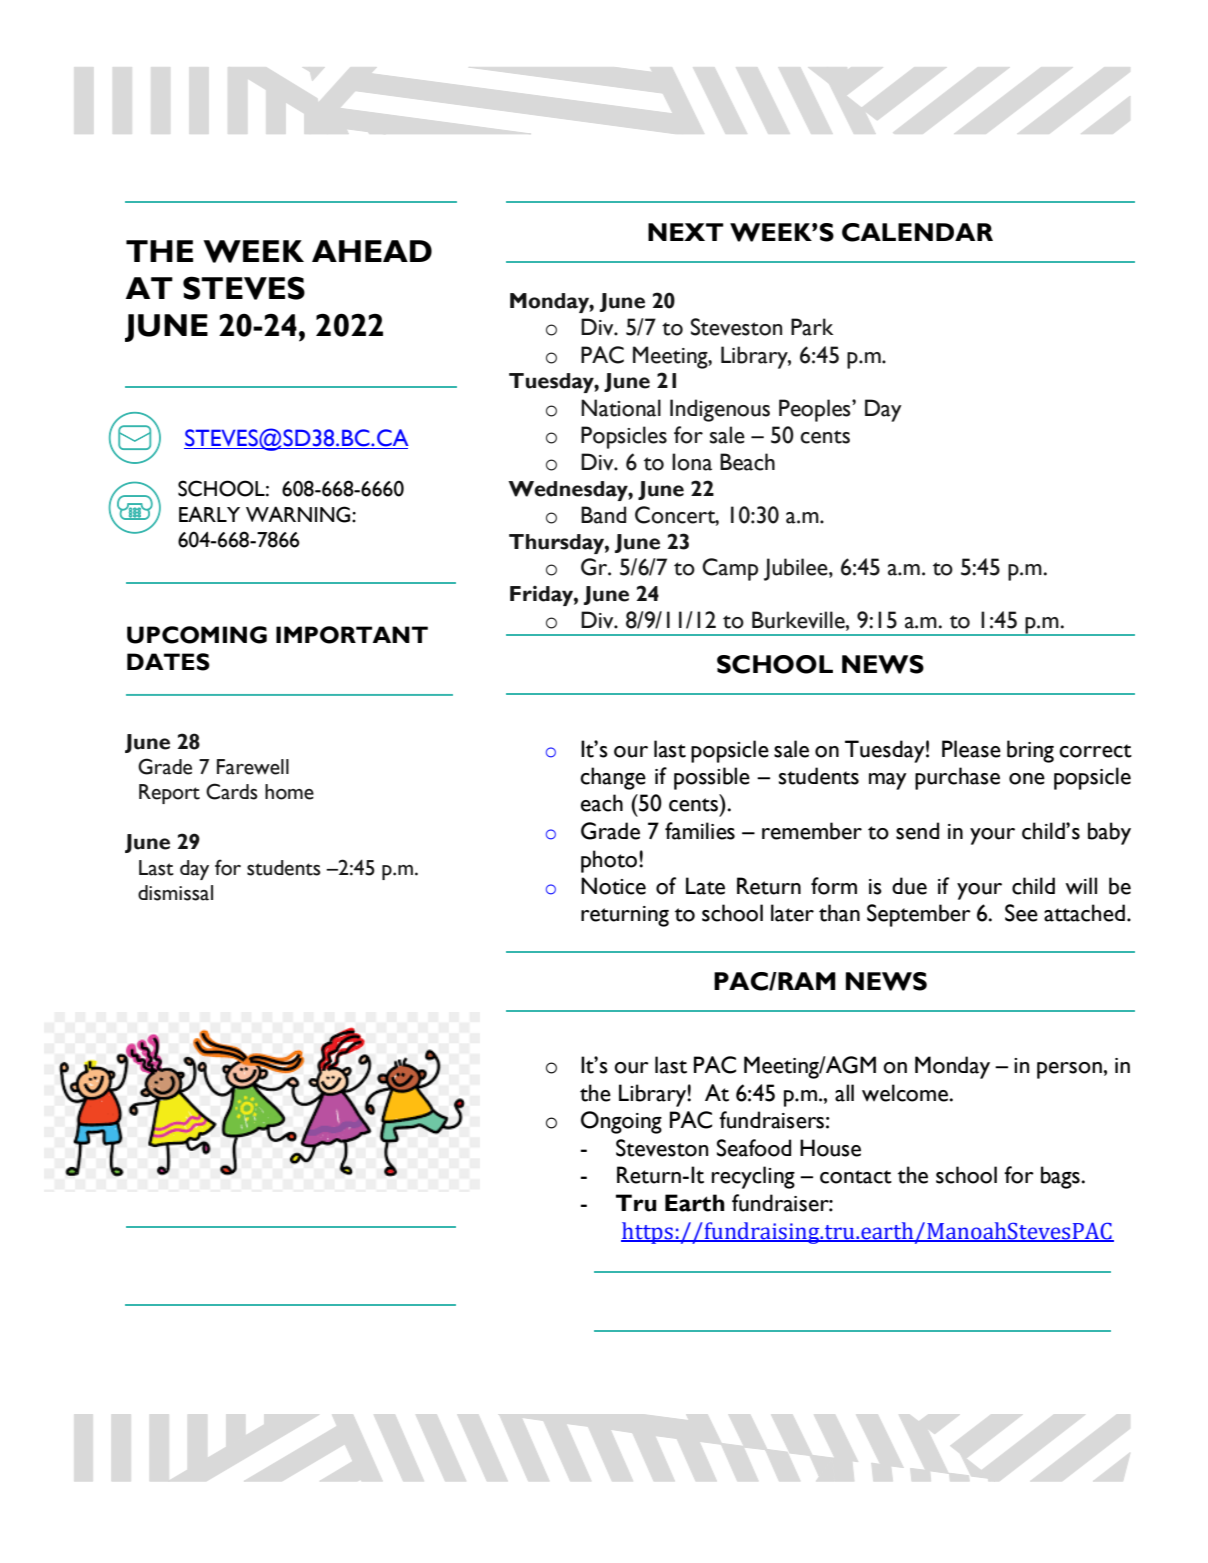  What do you see at coordinates (971, 749) in the screenshot?
I see `Please` at bounding box center [971, 749].
